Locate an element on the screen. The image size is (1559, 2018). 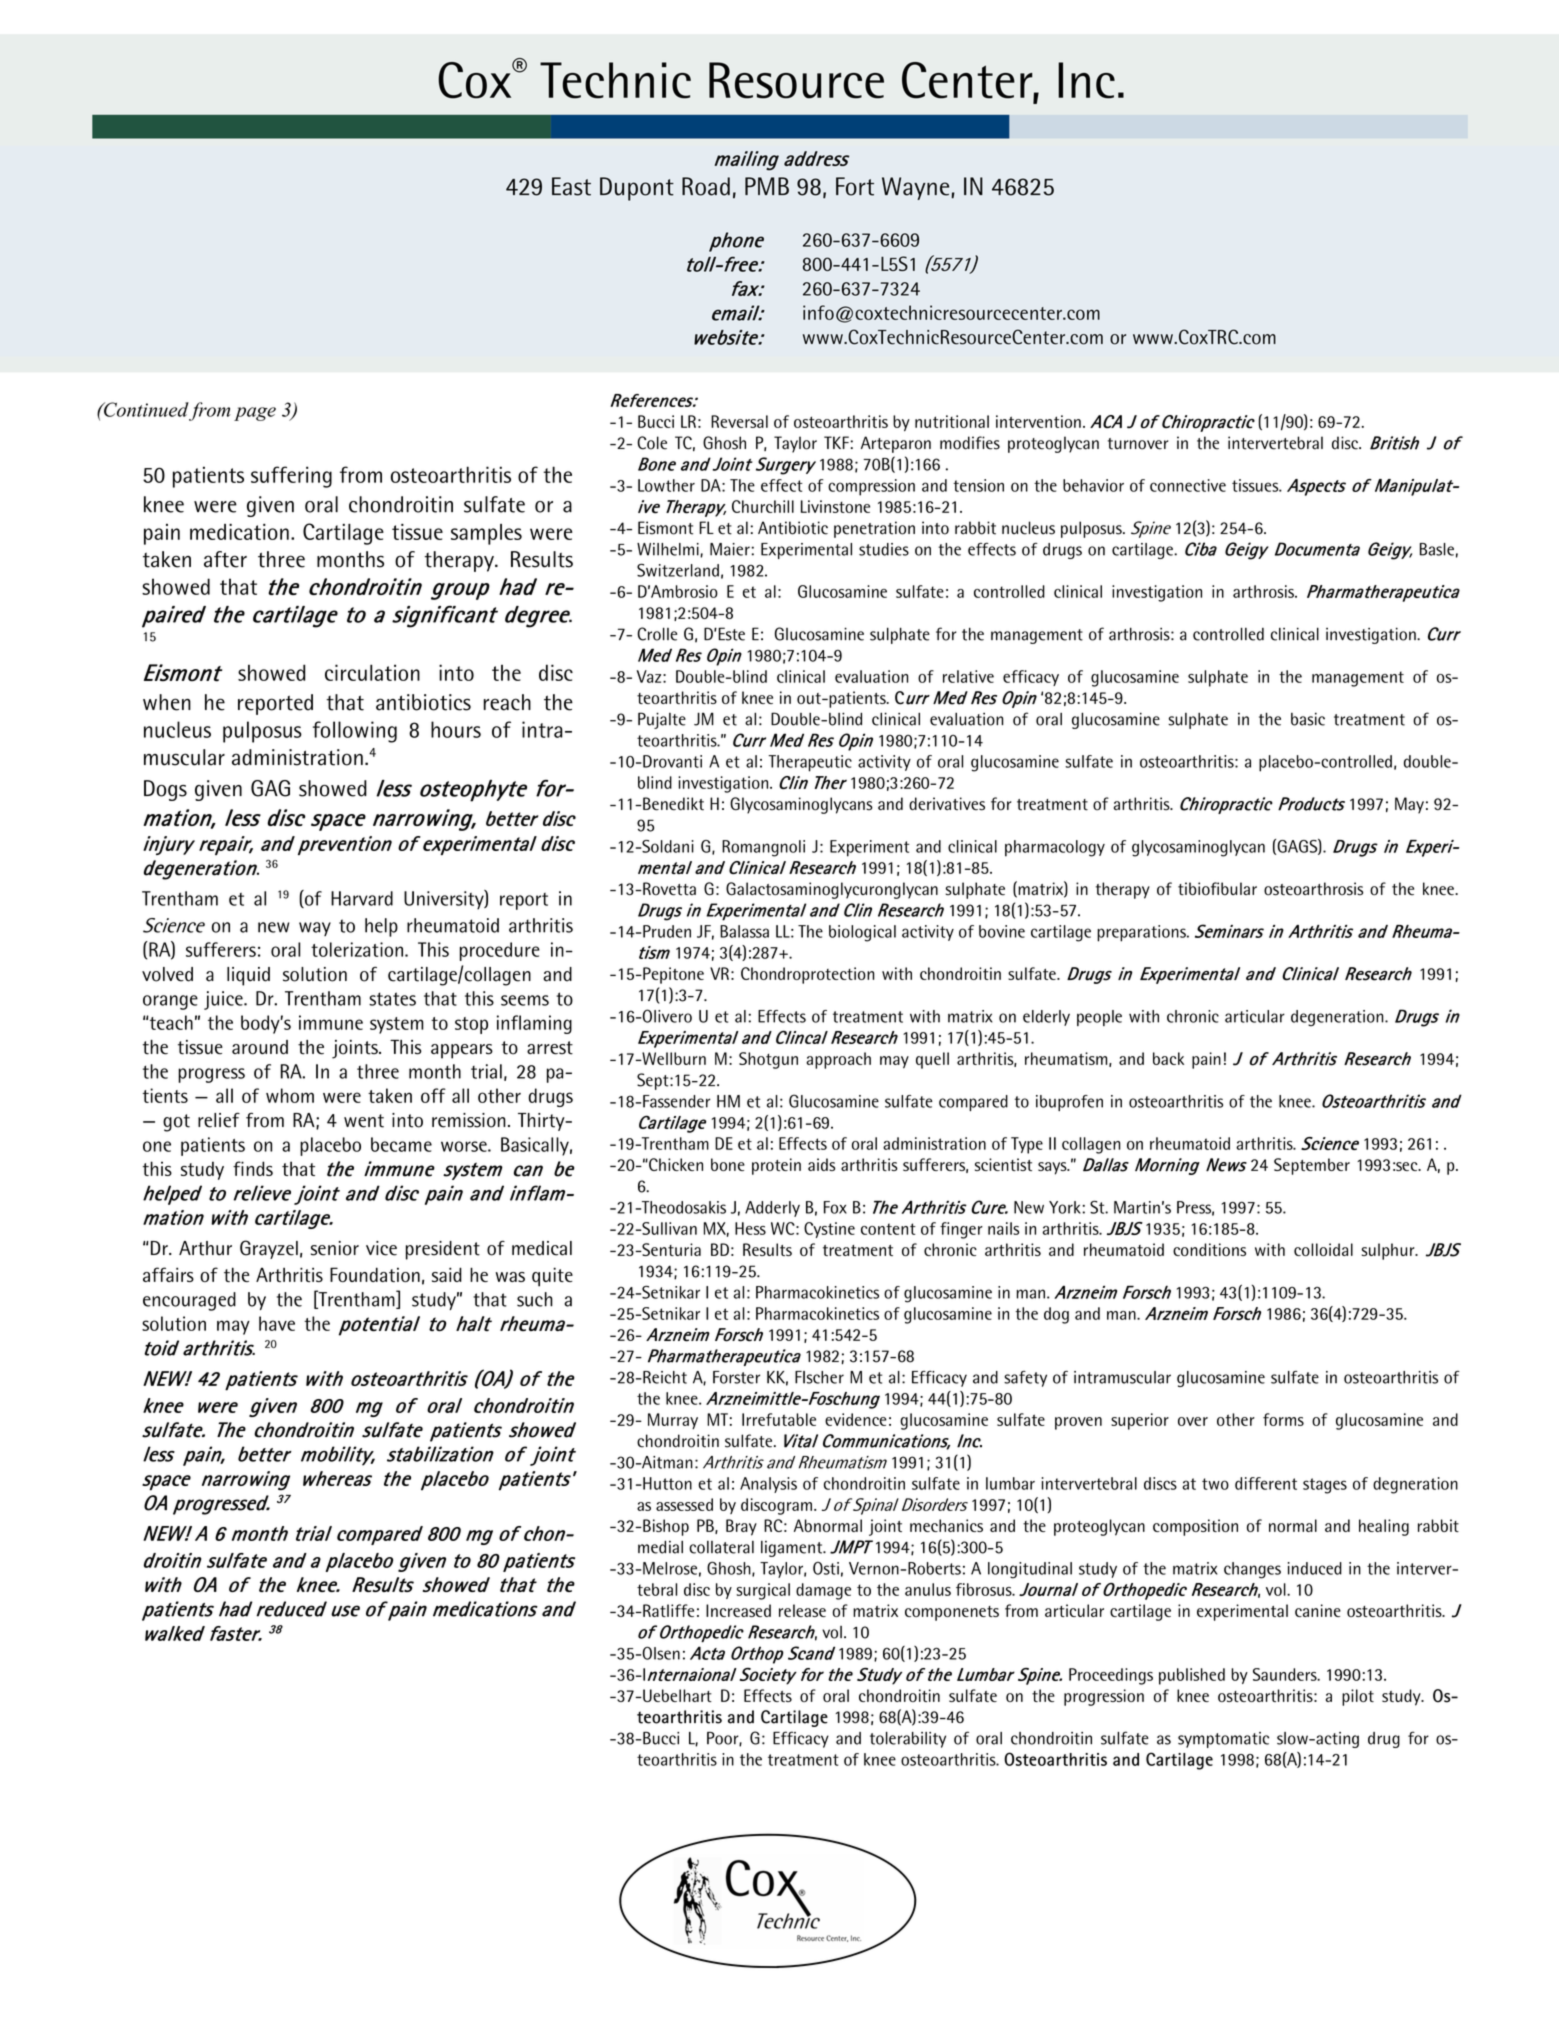
medial is located at coordinates (660, 1547).
